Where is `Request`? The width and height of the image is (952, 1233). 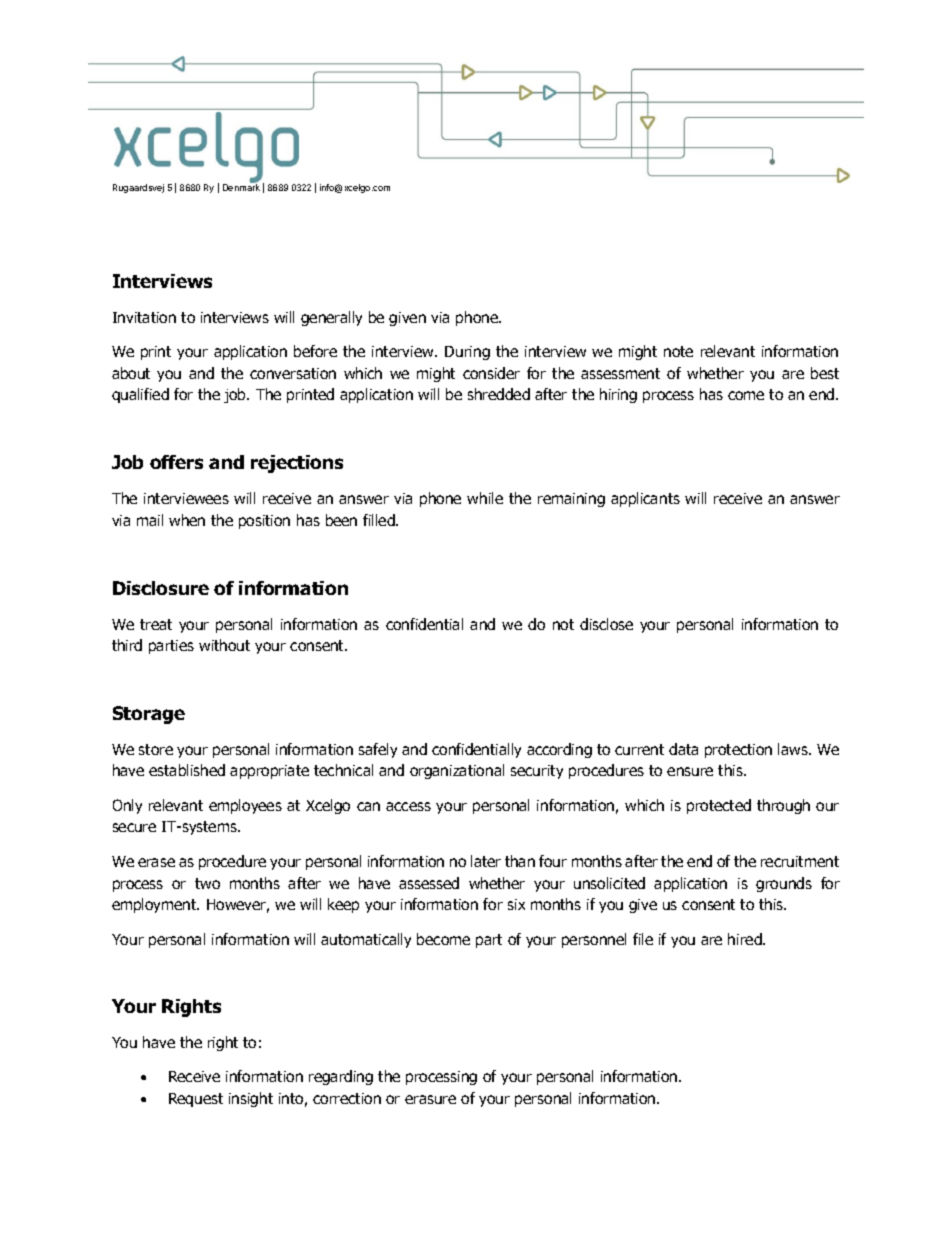
Request is located at coordinates (196, 1100).
